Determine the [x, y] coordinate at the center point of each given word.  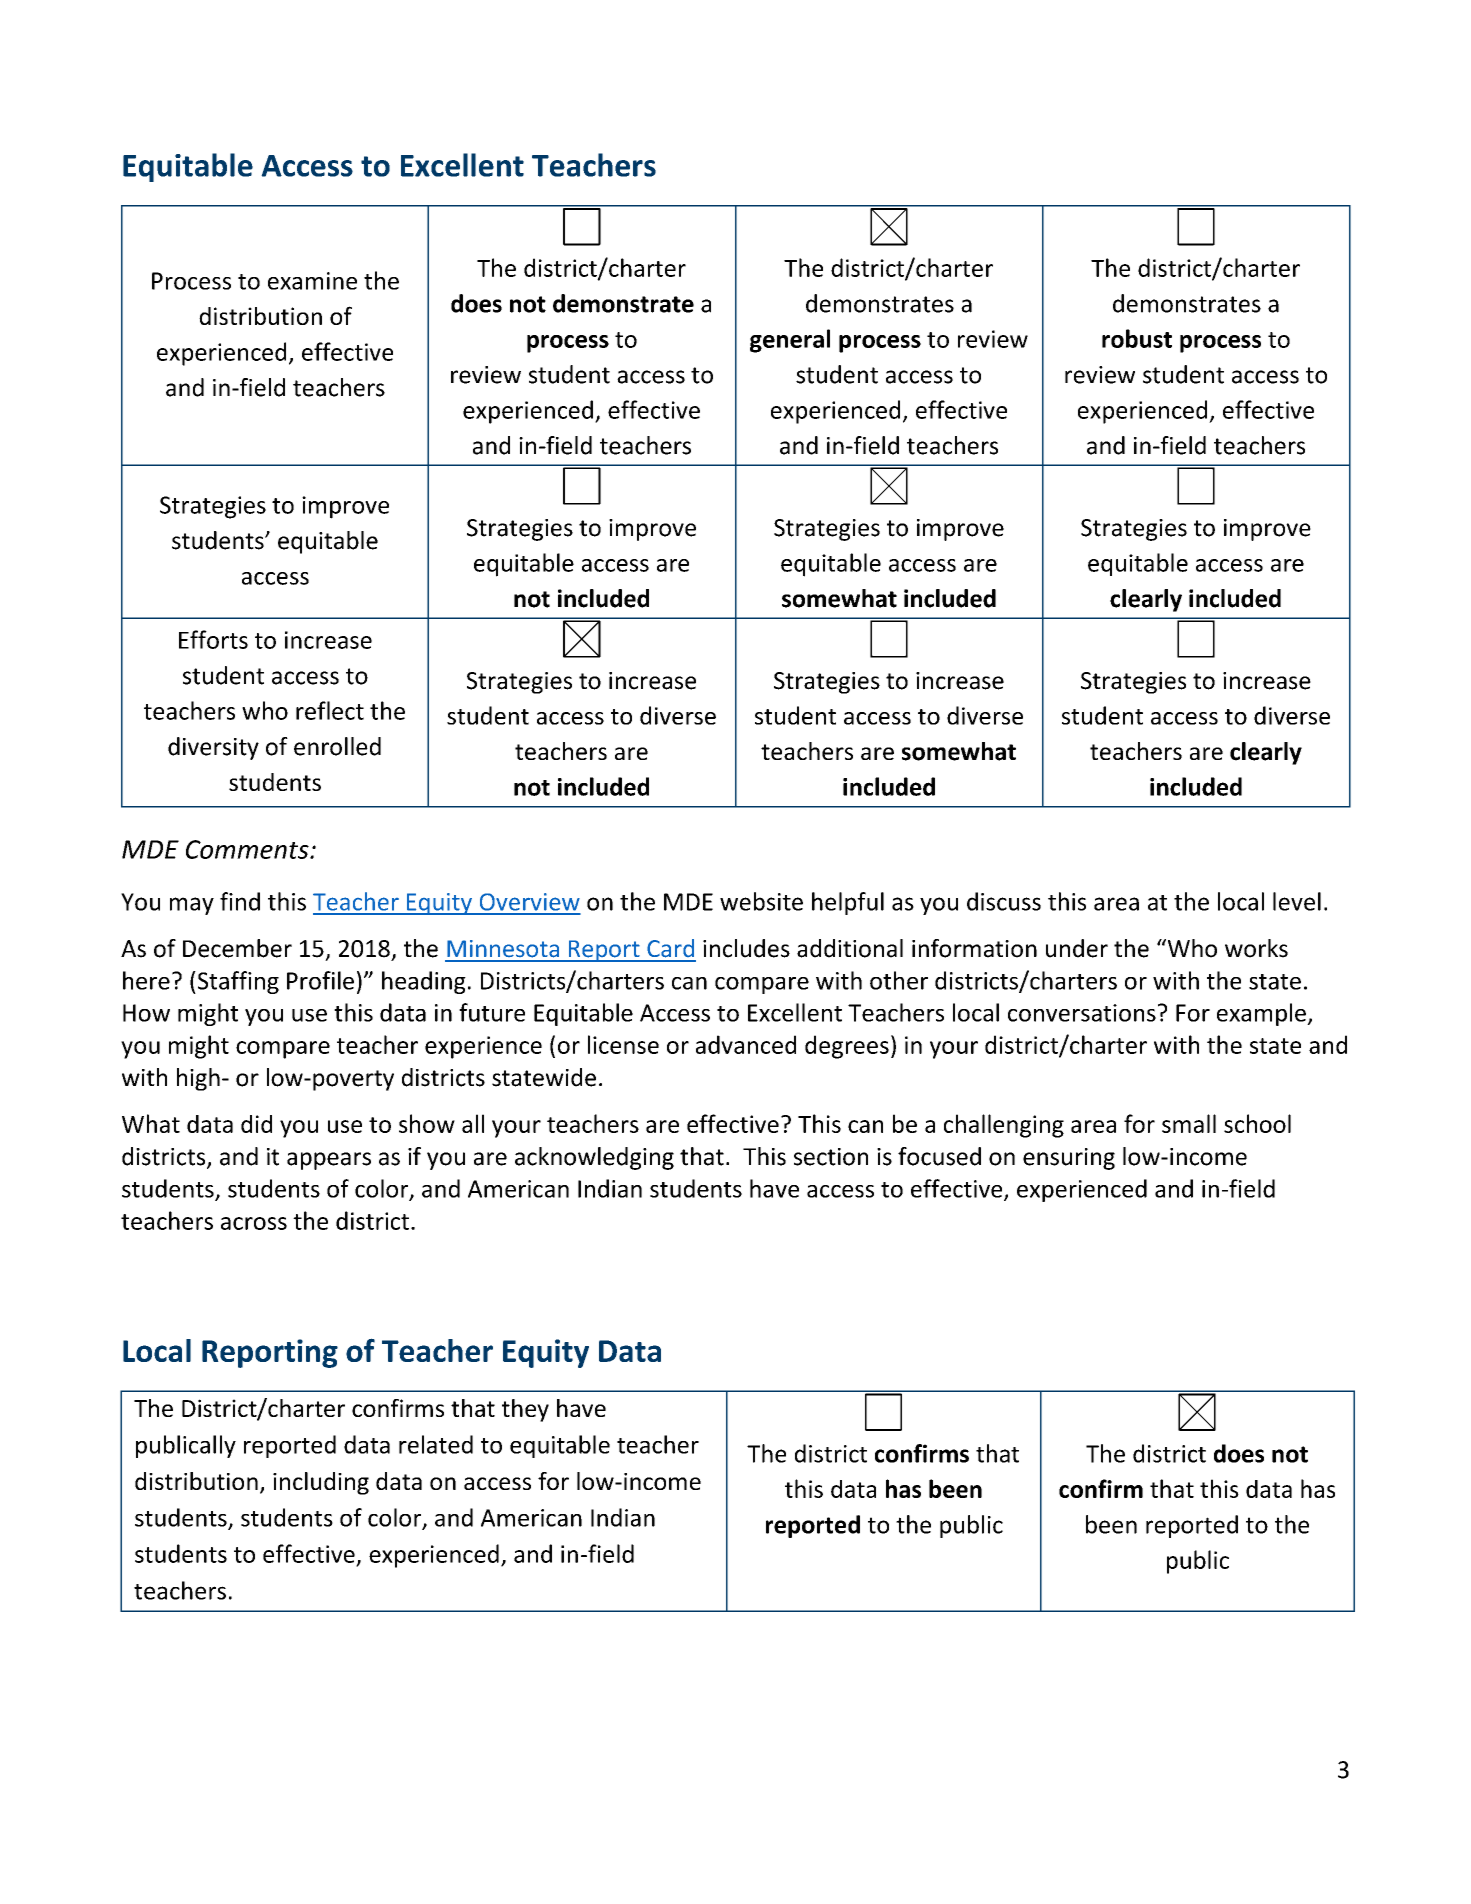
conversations [1082, 1013]
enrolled [337, 746]
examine [312, 281]
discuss [1004, 901]
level [1297, 901]
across [254, 1223]
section [831, 1157]
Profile [320, 980]
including [321, 1483]
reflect [330, 710]
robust [1137, 338]
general [790, 341]
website [761, 901]
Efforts [213, 639]
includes [746, 948]
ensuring [1069, 1159]
